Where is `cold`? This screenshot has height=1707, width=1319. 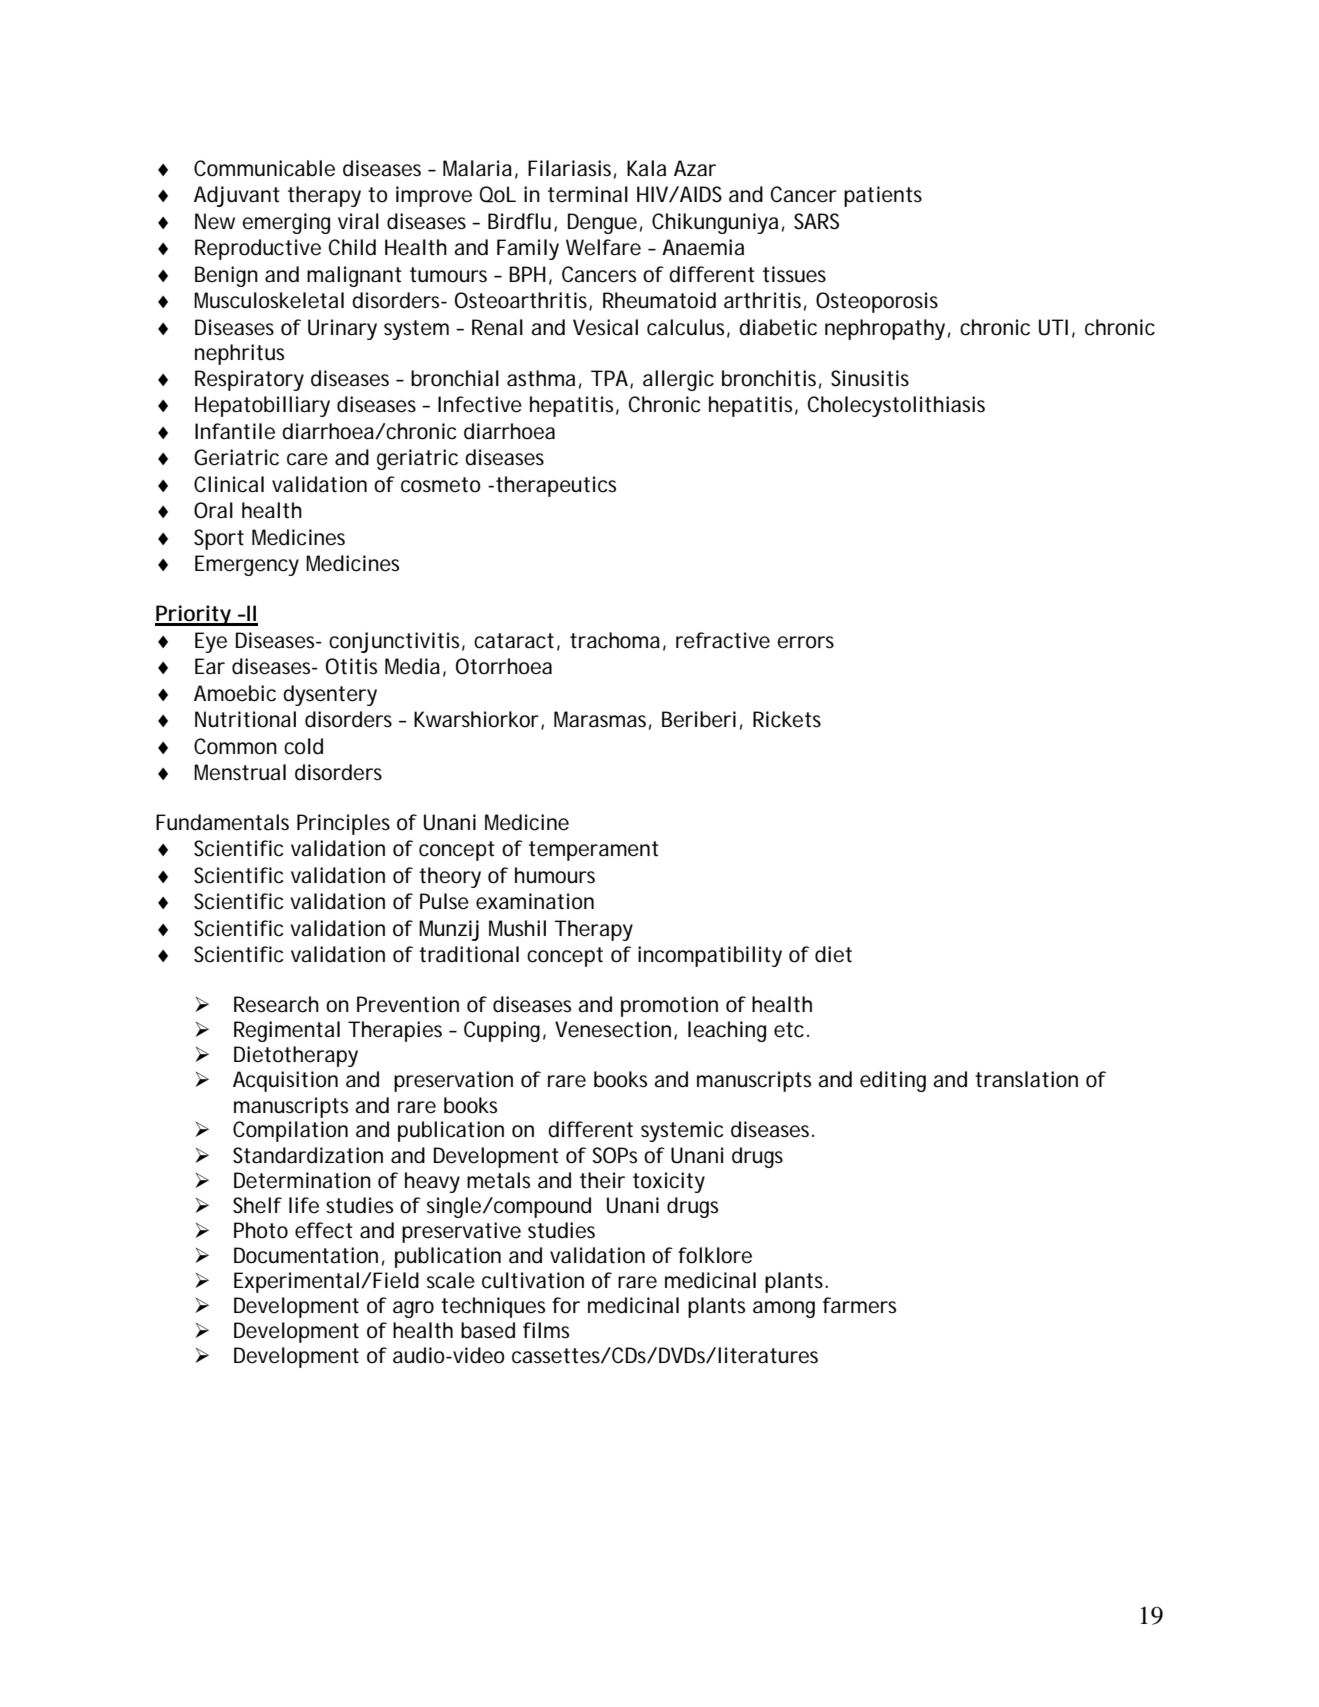
cold is located at coordinates (303, 746).
